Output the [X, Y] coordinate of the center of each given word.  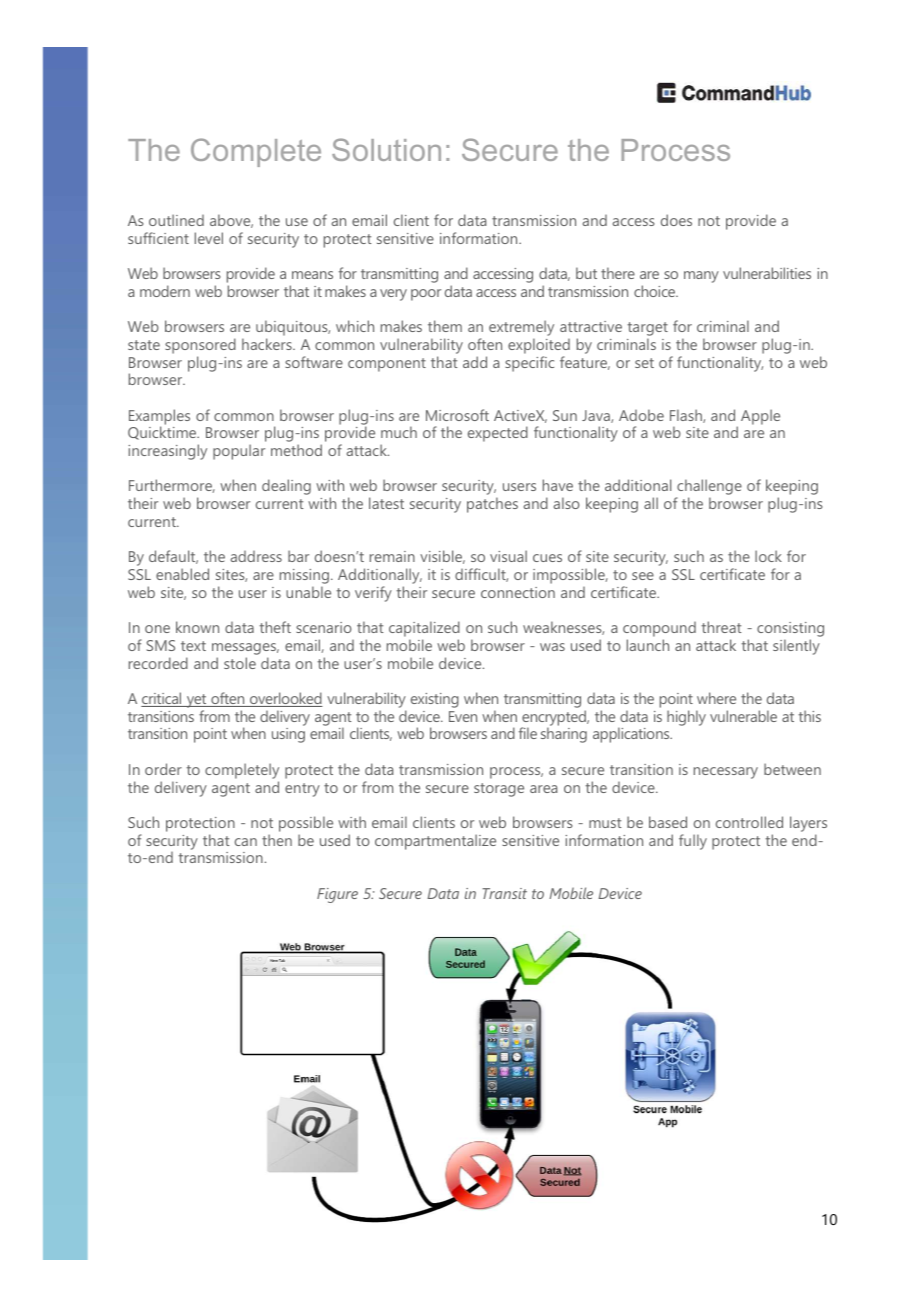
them [445, 326]
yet [196, 702]
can [246, 842]
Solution [386, 149]
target [647, 330]
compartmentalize [435, 842]
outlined [176, 220]
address [256, 556]
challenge [709, 488]
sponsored [200, 346]
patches [492, 505]
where [716, 698]
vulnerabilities [767, 273]
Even [463, 716]
